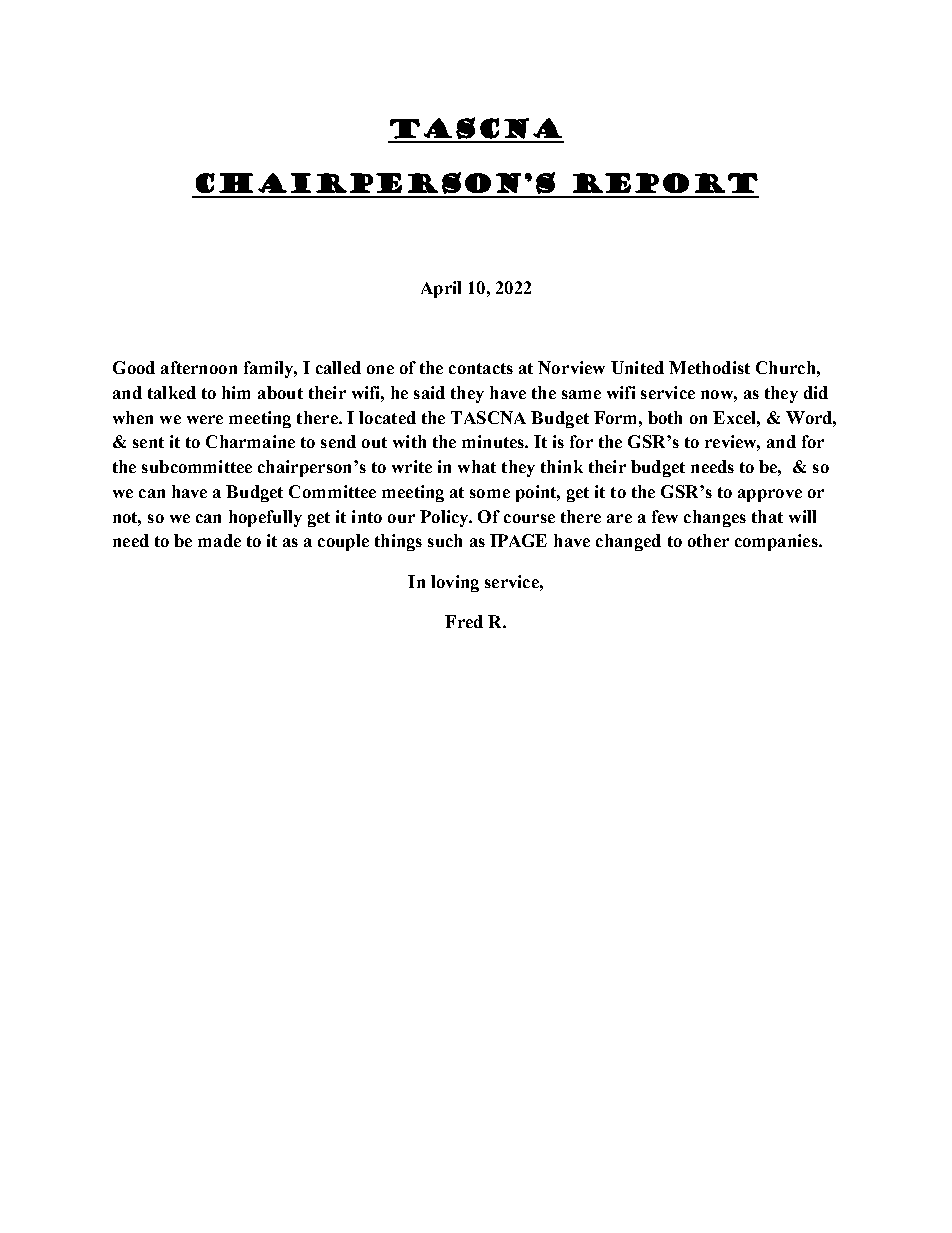  What do you see at coordinates (236, 392) in the page?
I see `him` at bounding box center [236, 392].
